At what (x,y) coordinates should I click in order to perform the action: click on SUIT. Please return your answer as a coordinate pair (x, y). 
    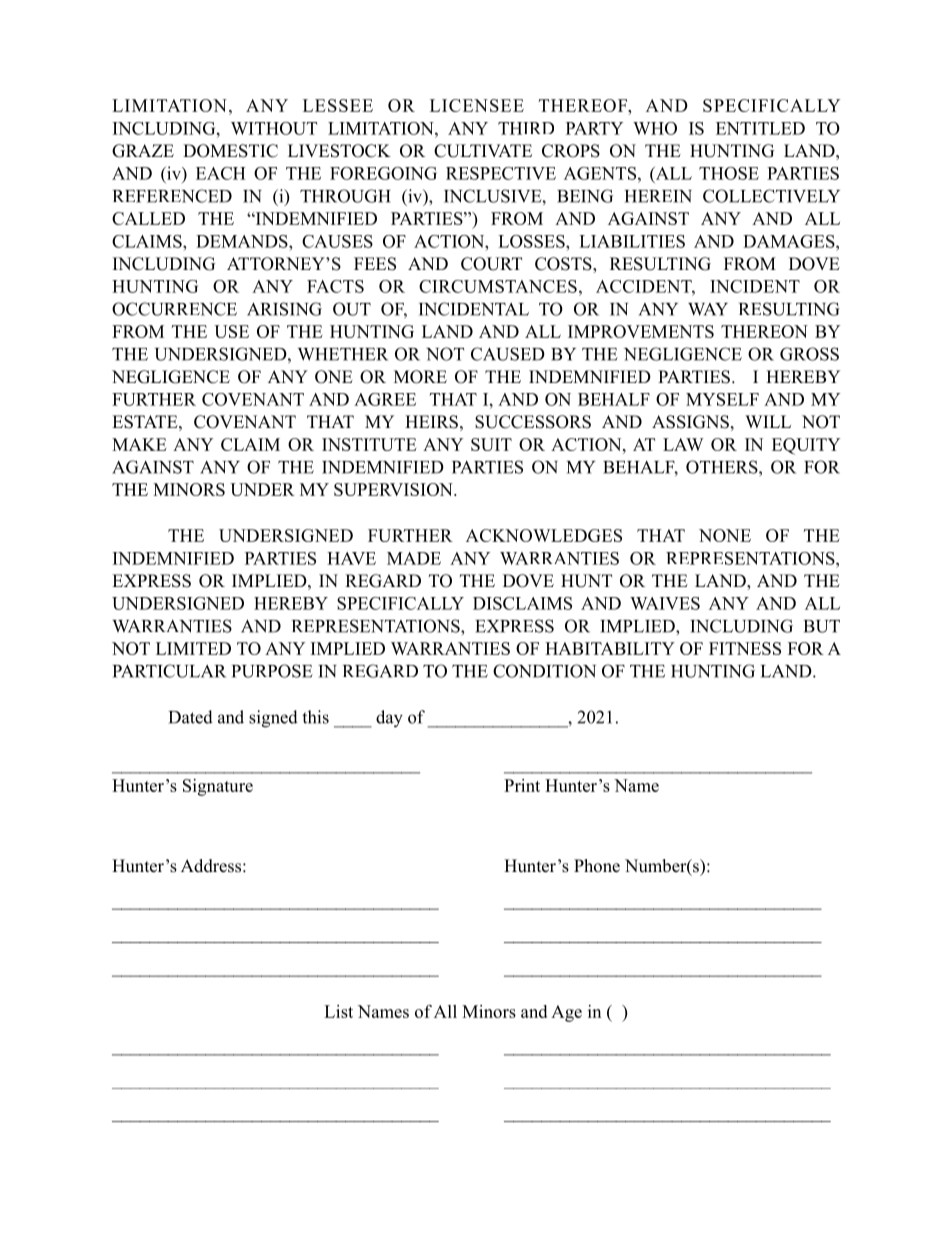
    Looking at the image, I should click on (491, 444).
